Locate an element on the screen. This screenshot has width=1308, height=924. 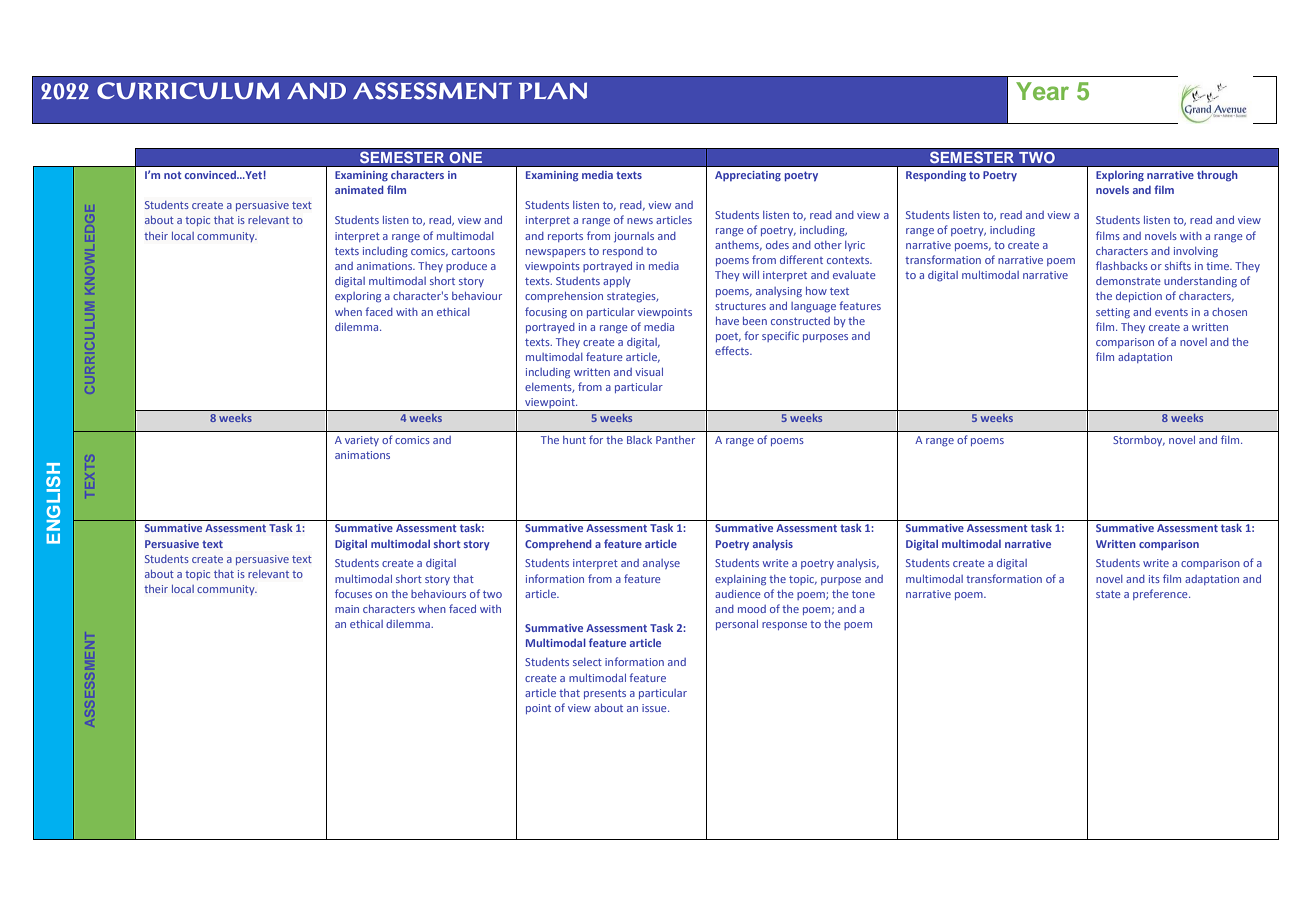
state is located at coordinates (1108, 594).
